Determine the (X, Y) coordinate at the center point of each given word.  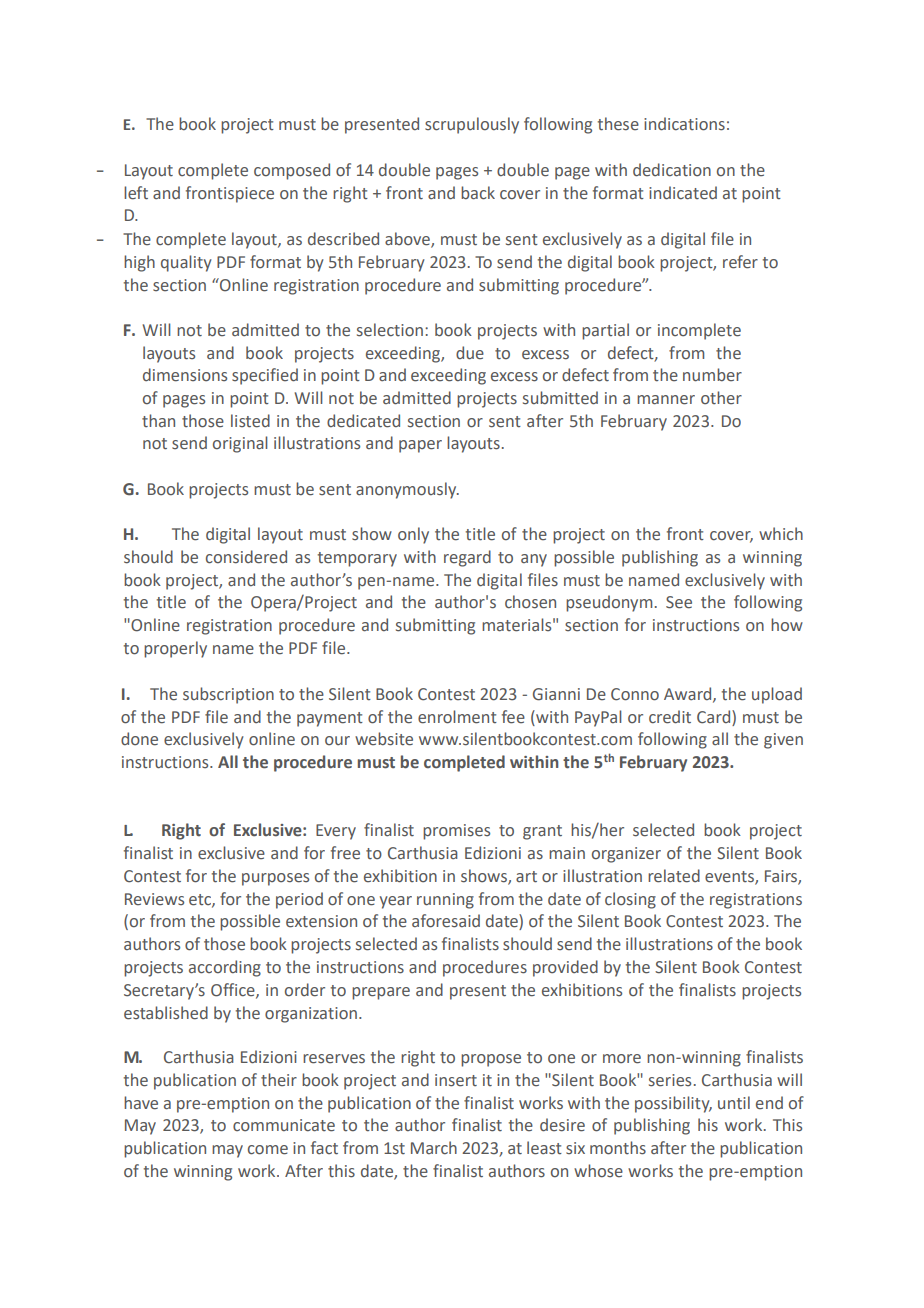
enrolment (457, 717)
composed (292, 171)
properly (175, 649)
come (268, 1150)
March (434, 1147)
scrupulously (472, 125)
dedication (672, 170)
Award (689, 694)
